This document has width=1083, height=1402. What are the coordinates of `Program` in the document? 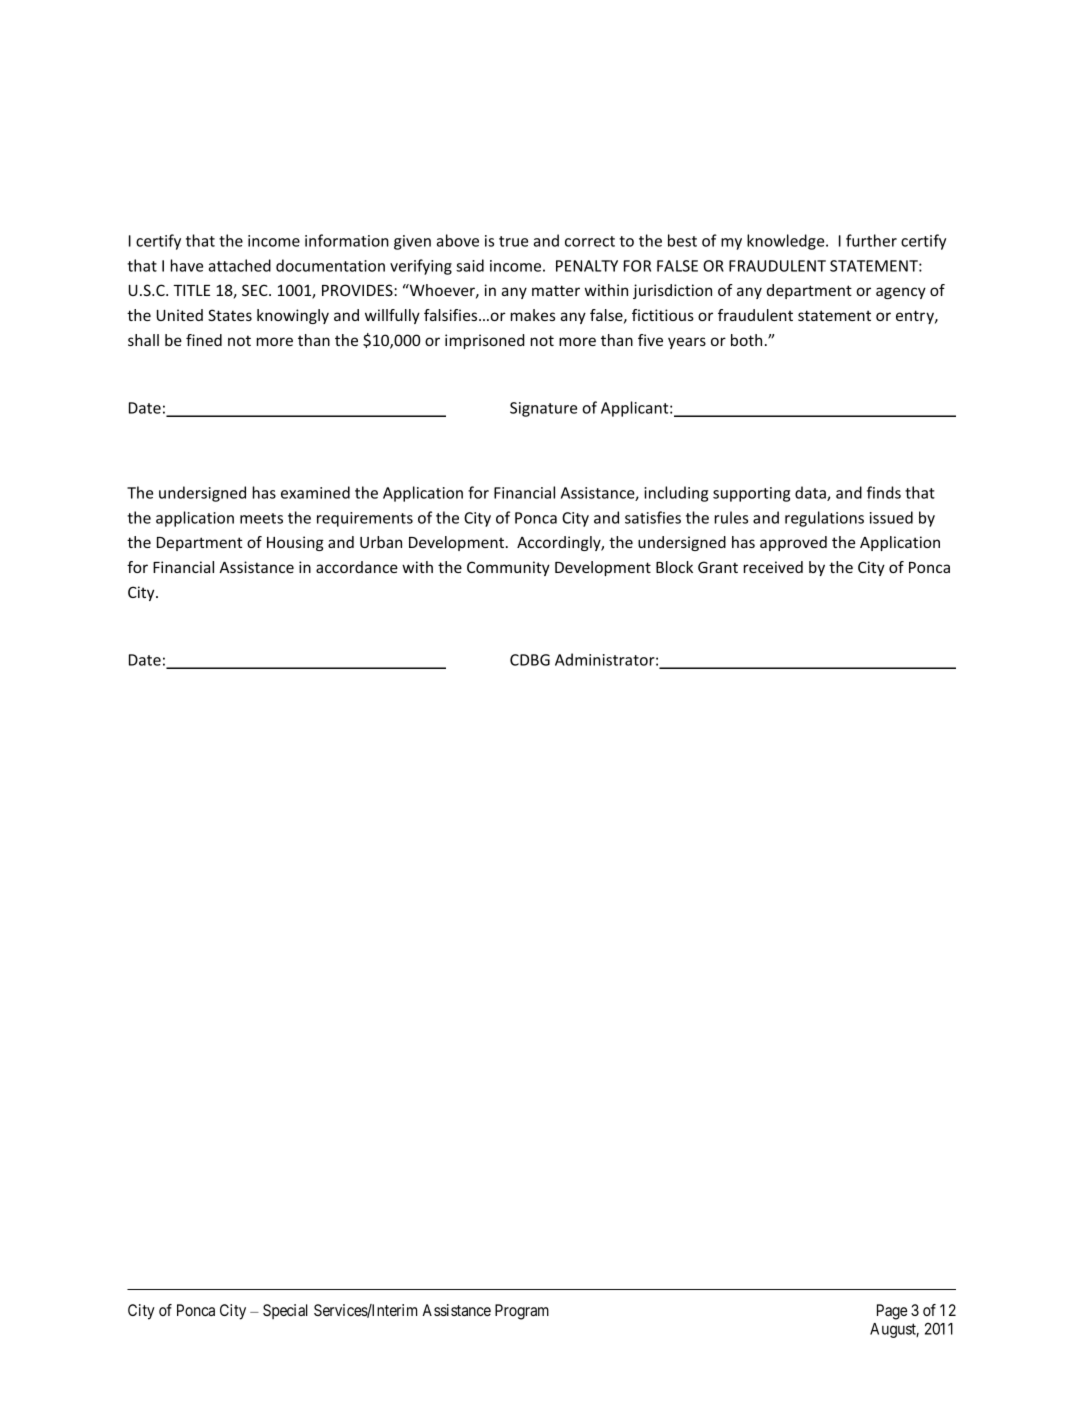 It's located at (522, 1312).
